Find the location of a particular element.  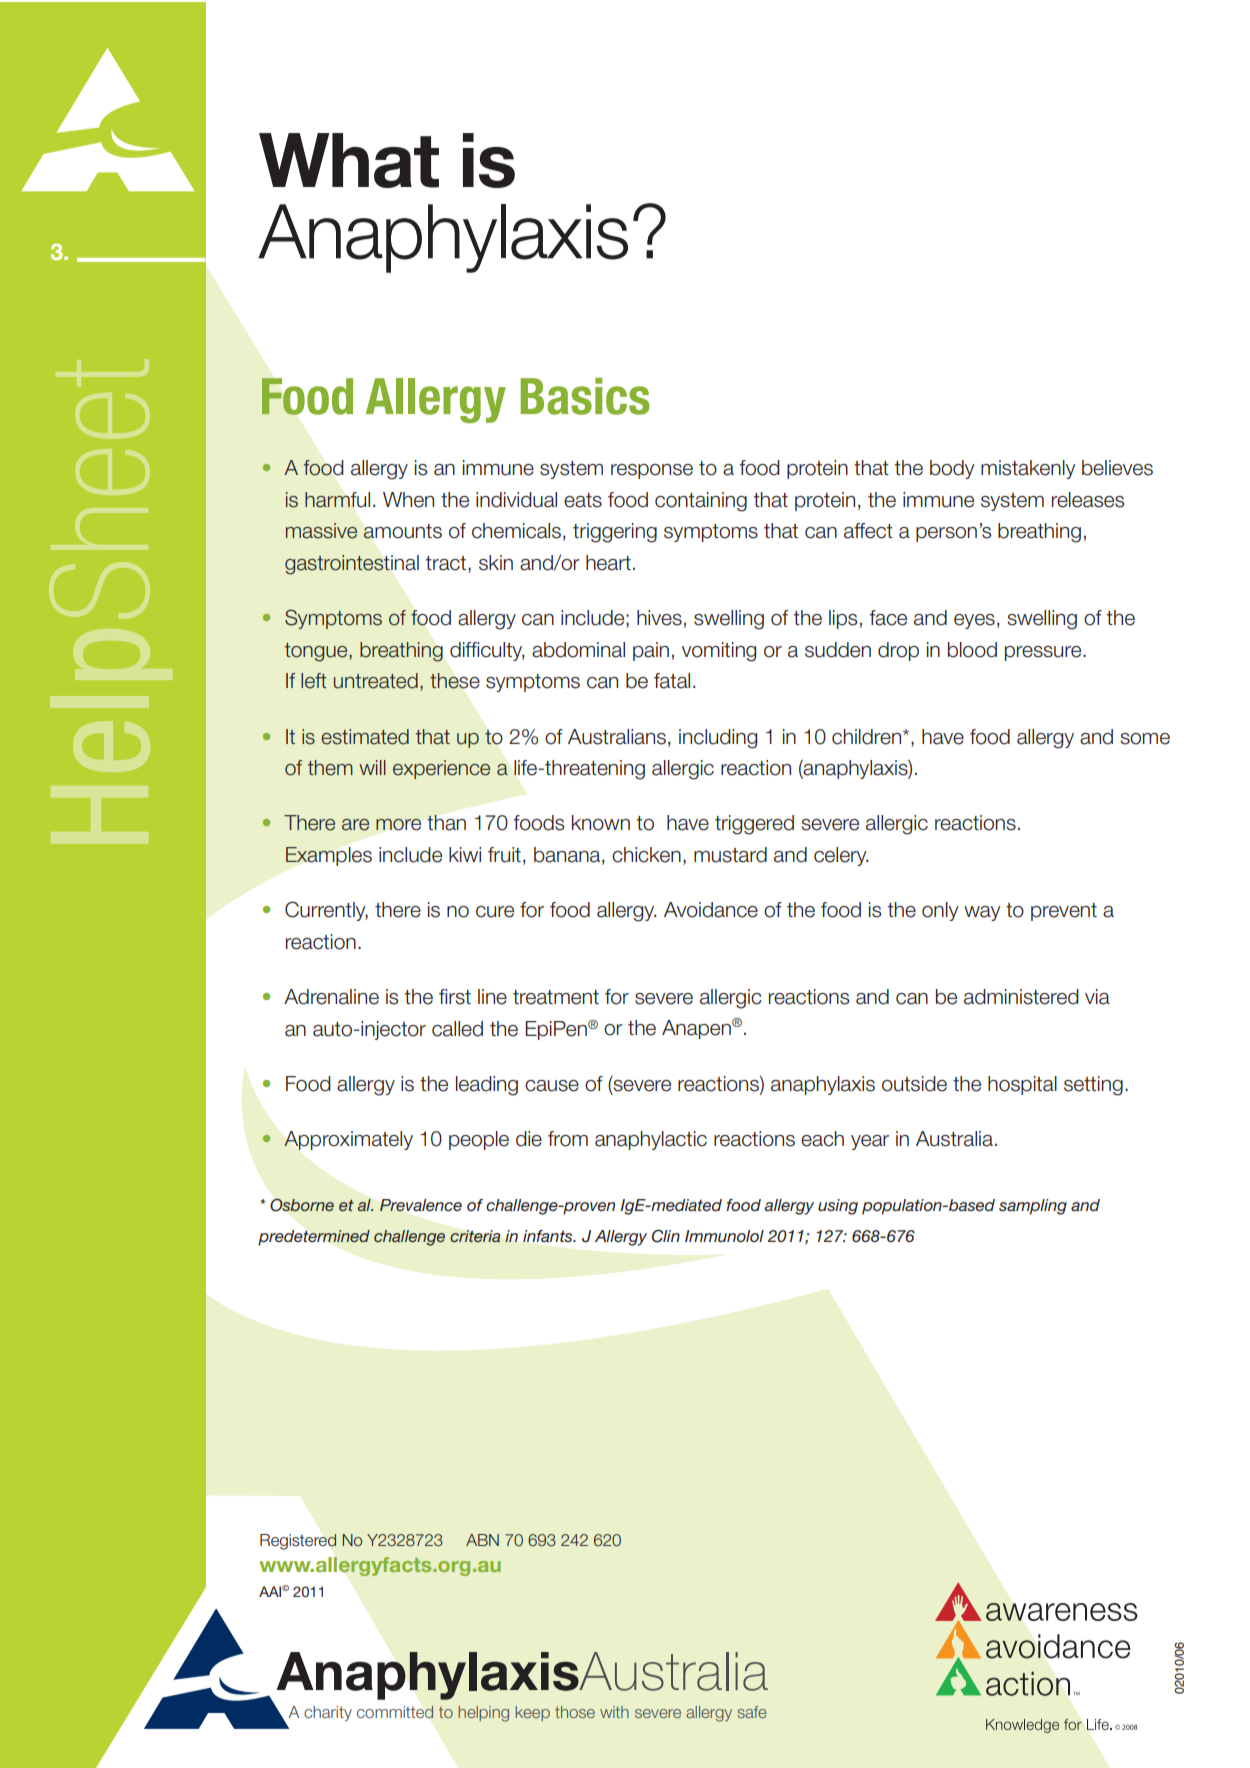

committed is located at coordinates (395, 1711).
